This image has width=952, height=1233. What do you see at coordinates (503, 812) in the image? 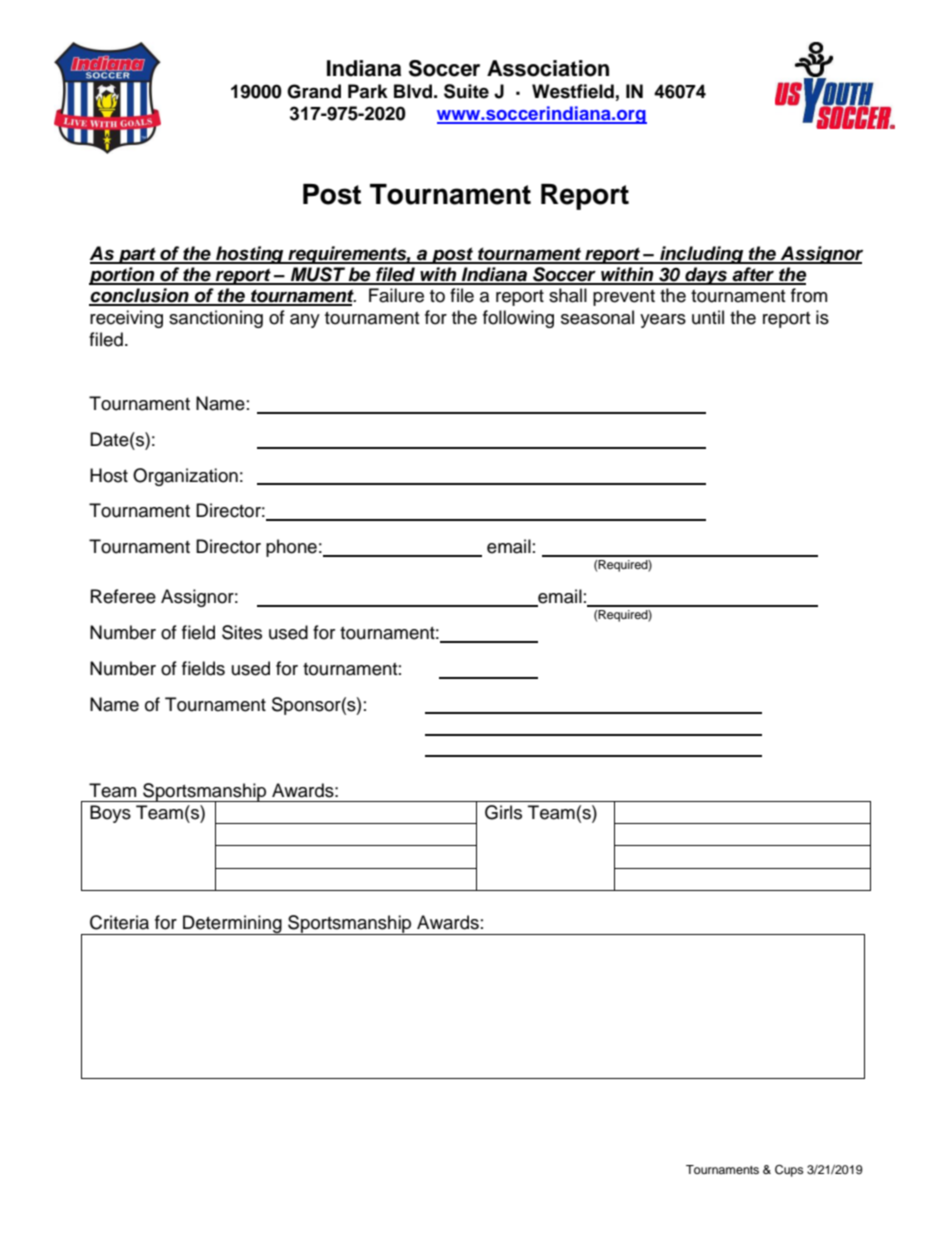
I see `Girls` at bounding box center [503, 812].
